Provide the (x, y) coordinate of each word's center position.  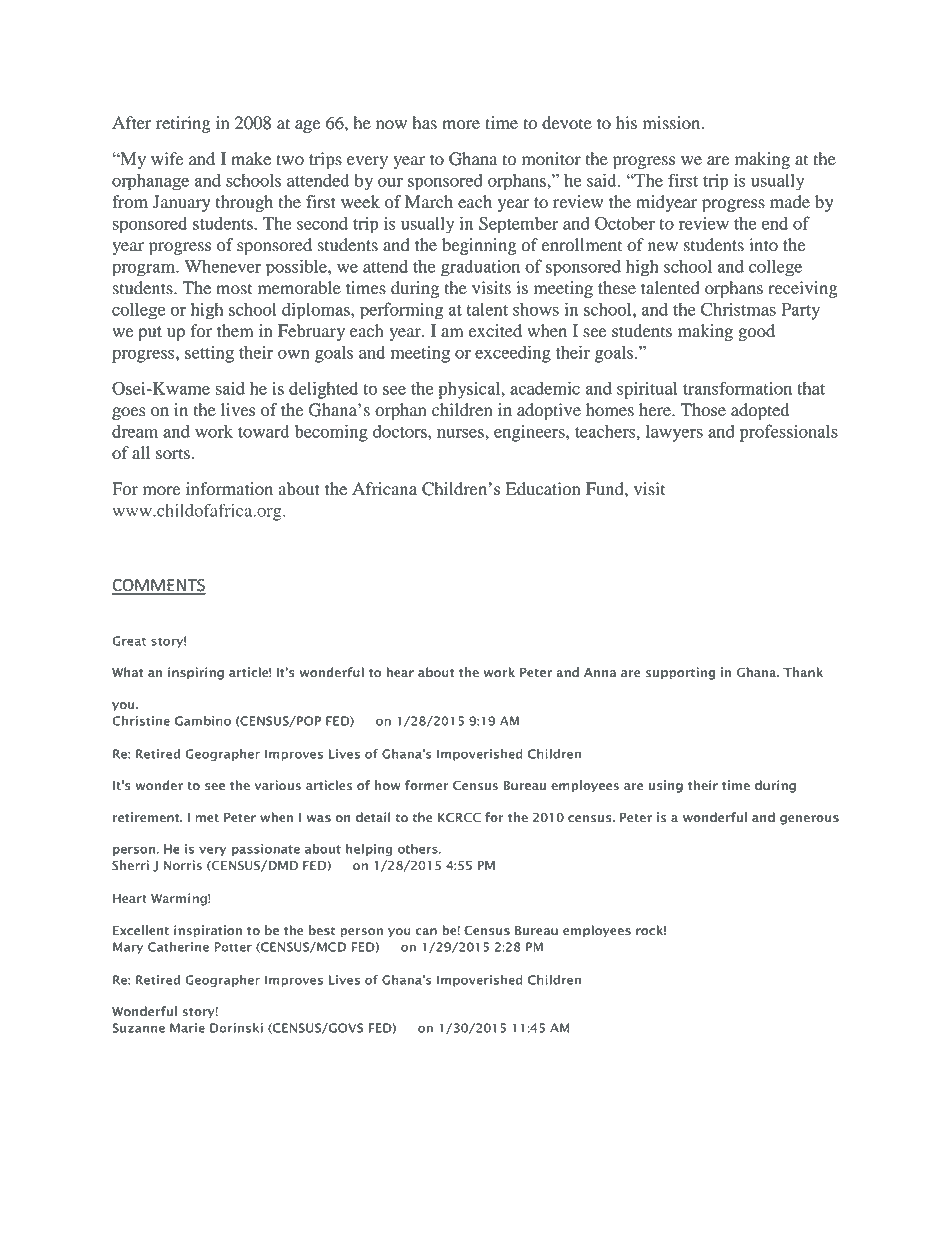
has (424, 123)
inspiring (196, 673)
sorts (173, 454)
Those (703, 410)
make (251, 159)
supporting (680, 673)
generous (809, 820)
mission (673, 123)
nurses (461, 433)
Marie (187, 1028)
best (322, 930)
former (427, 785)
